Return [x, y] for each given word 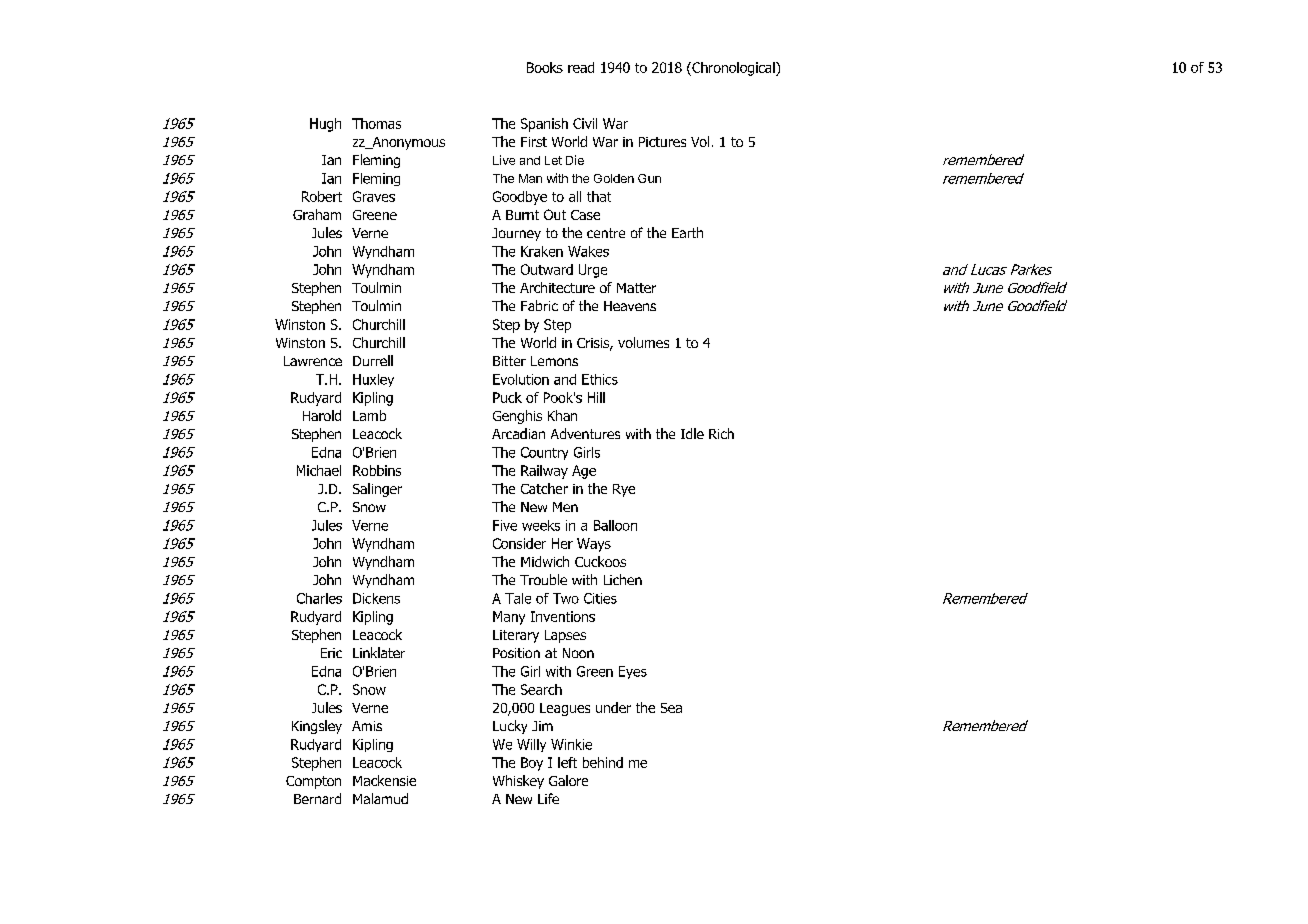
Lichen [623, 579]
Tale [518, 598]
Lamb [369, 415]
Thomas [376, 123]
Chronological [733, 69]
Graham [317, 214]
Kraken [542, 251]
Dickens [376, 598]
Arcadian [518, 433]
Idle [692, 433]
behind [603, 762]
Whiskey [518, 782]
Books [545, 67]
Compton [313, 782]
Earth [687, 232]
